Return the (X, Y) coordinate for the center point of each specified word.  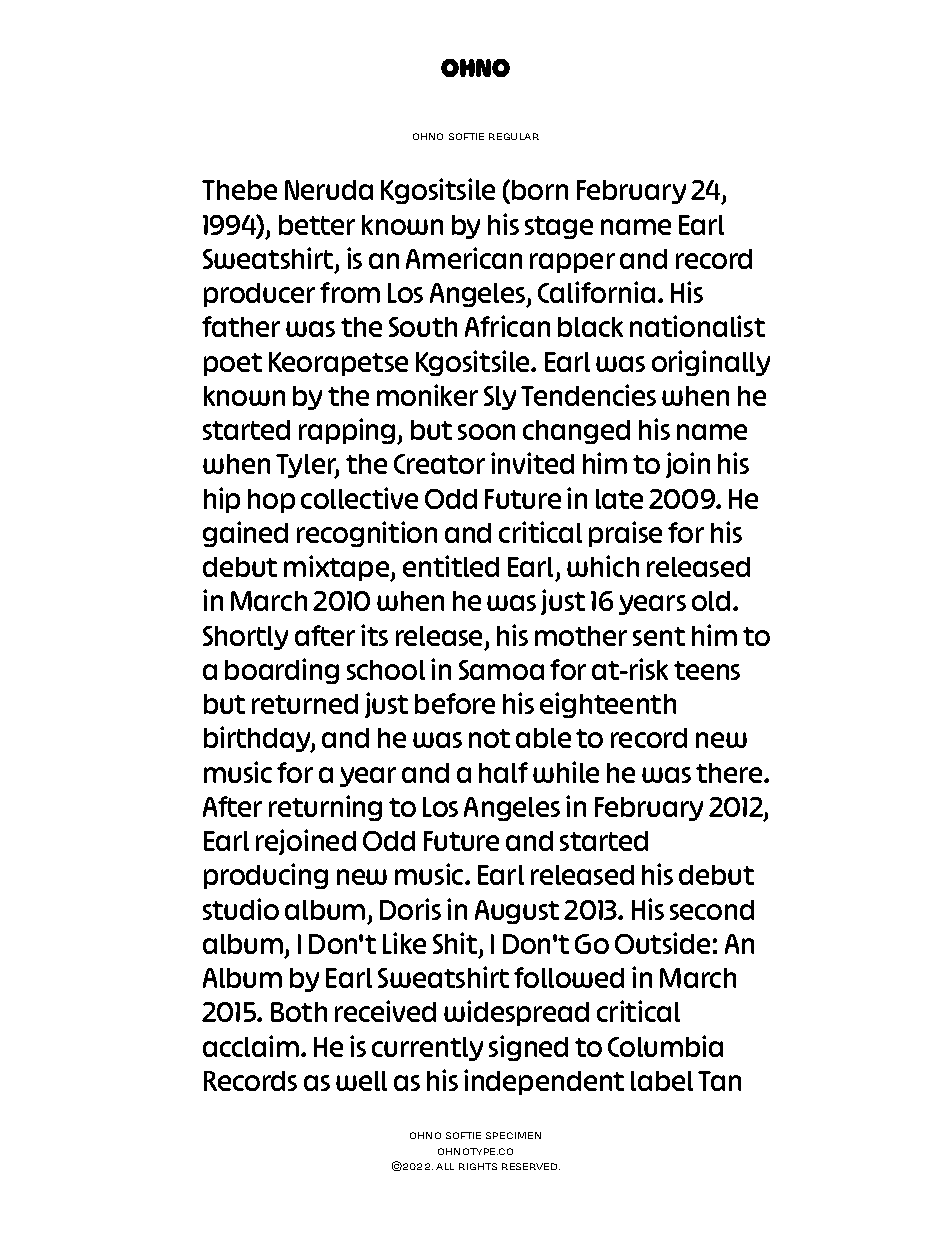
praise (625, 534)
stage (559, 227)
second (712, 910)
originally (711, 363)
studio (241, 909)
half (503, 772)
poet (233, 364)
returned (305, 704)
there (730, 773)
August (517, 912)
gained (245, 534)
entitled (451, 566)
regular (514, 136)
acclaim (251, 1046)
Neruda (329, 190)
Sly (500, 398)
